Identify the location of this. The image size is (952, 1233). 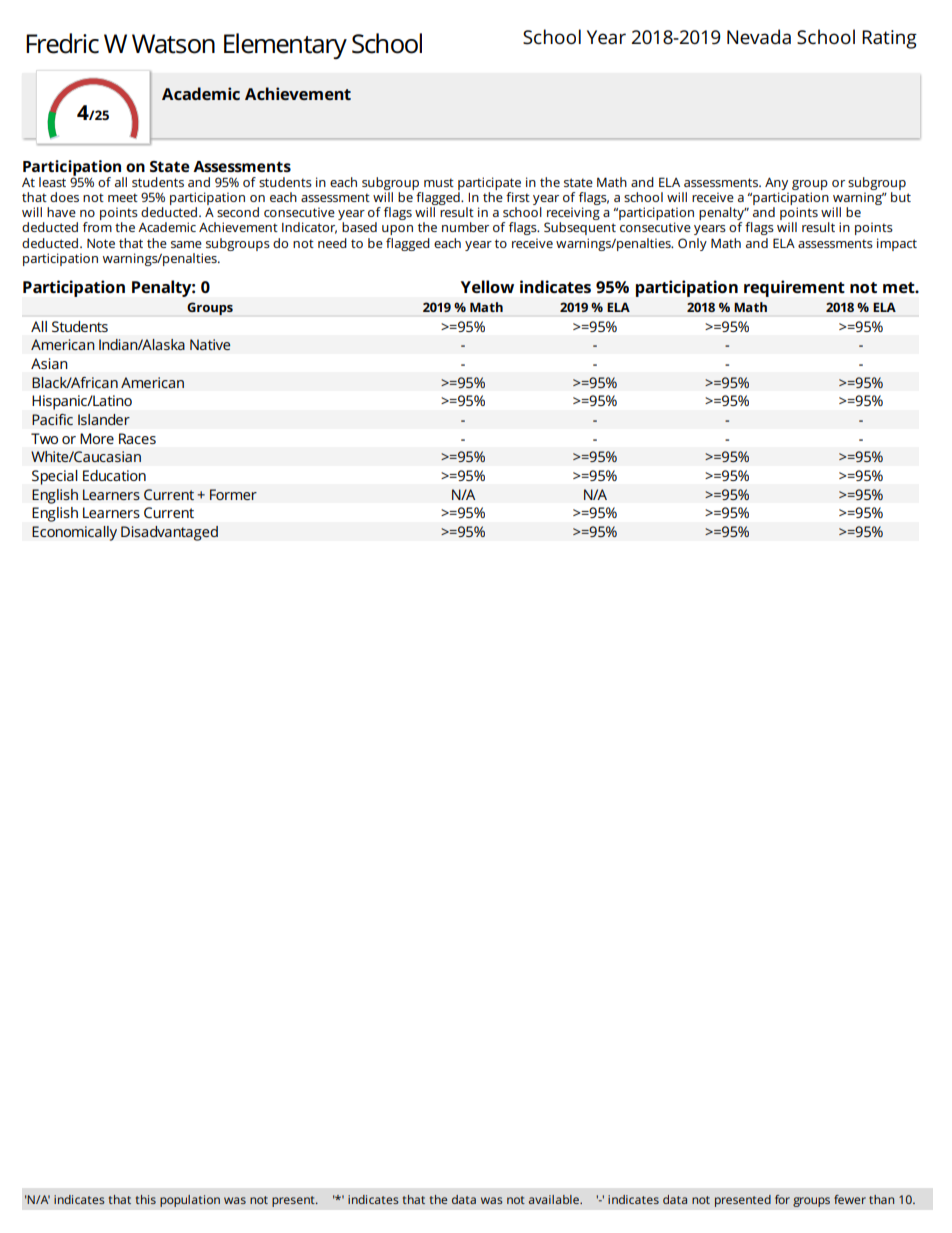
(146, 1199).
